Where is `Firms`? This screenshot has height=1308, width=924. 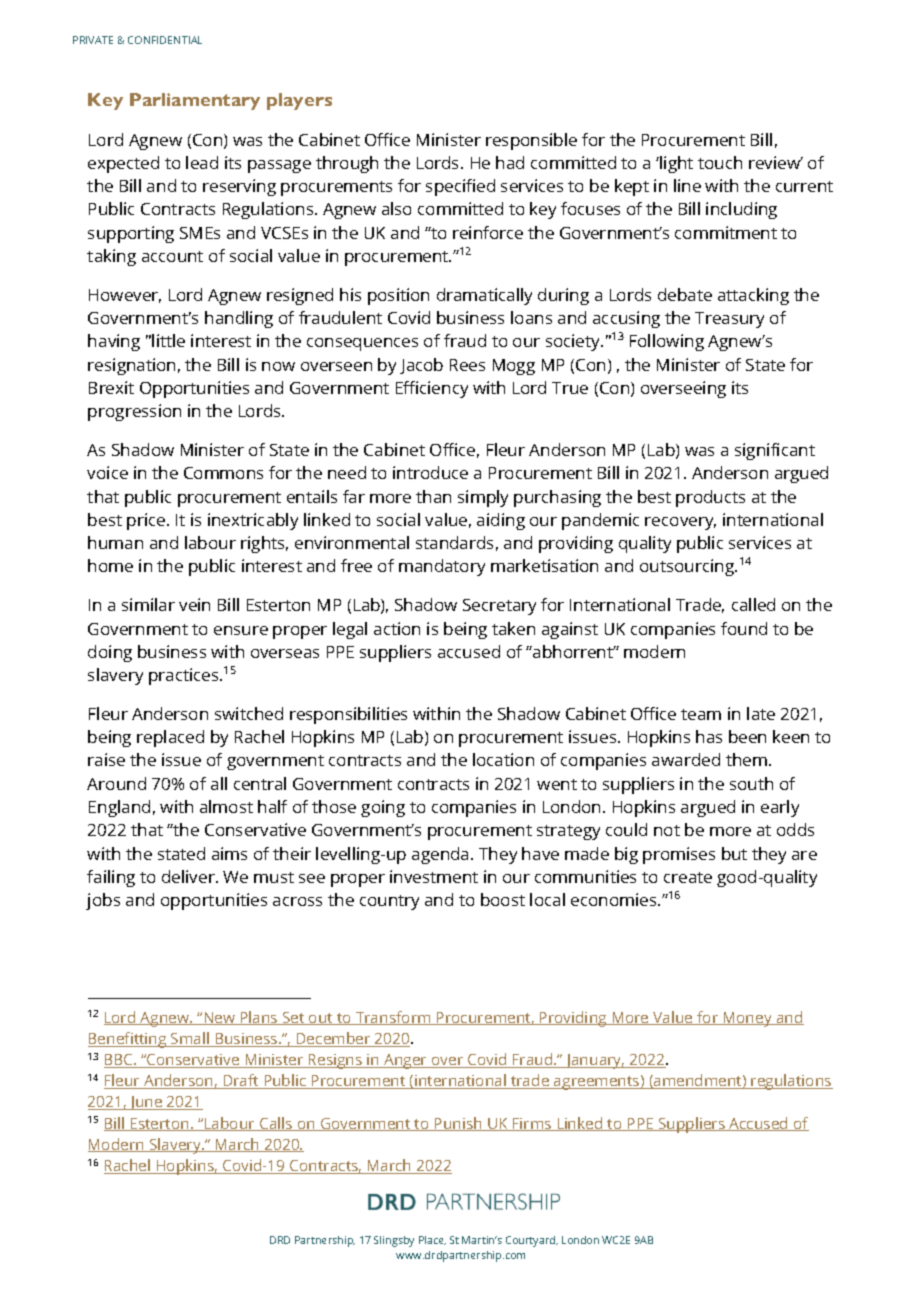 Firms is located at coordinates (532, 1124).
